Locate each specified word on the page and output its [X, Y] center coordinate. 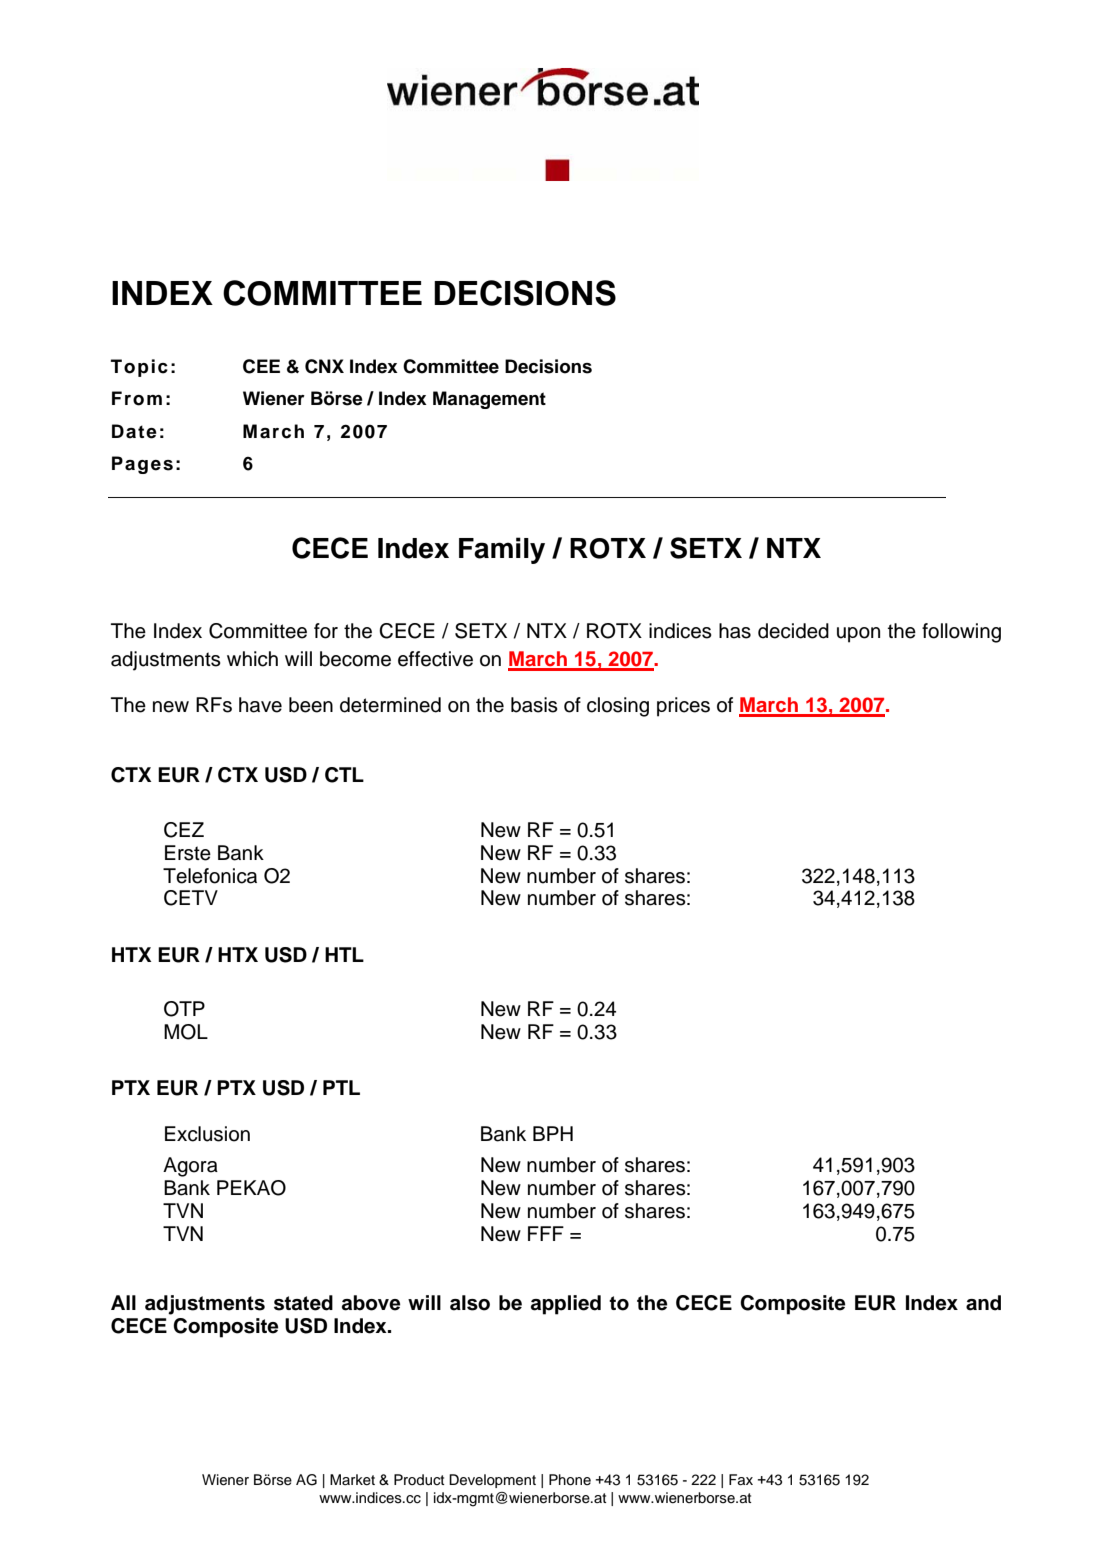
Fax [741, 1479]
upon [858, 635]
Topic [139, 368]
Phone [570, 1480]
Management [489, 400]
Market [352, 1480]
